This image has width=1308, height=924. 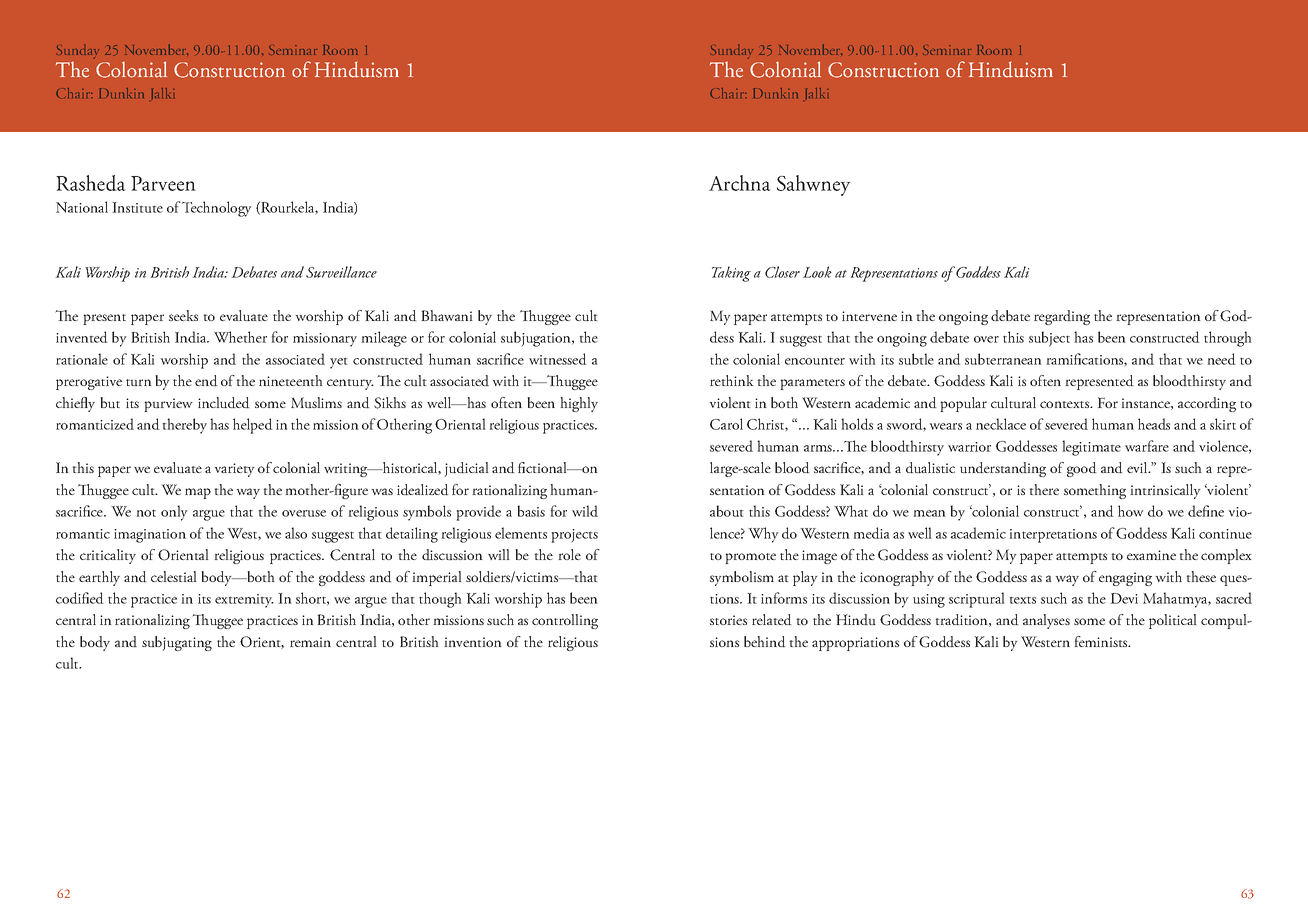 What do you see at coordinates (1102, 641) in the image?
I see `feminists` at bounding box center [1102, 641].
